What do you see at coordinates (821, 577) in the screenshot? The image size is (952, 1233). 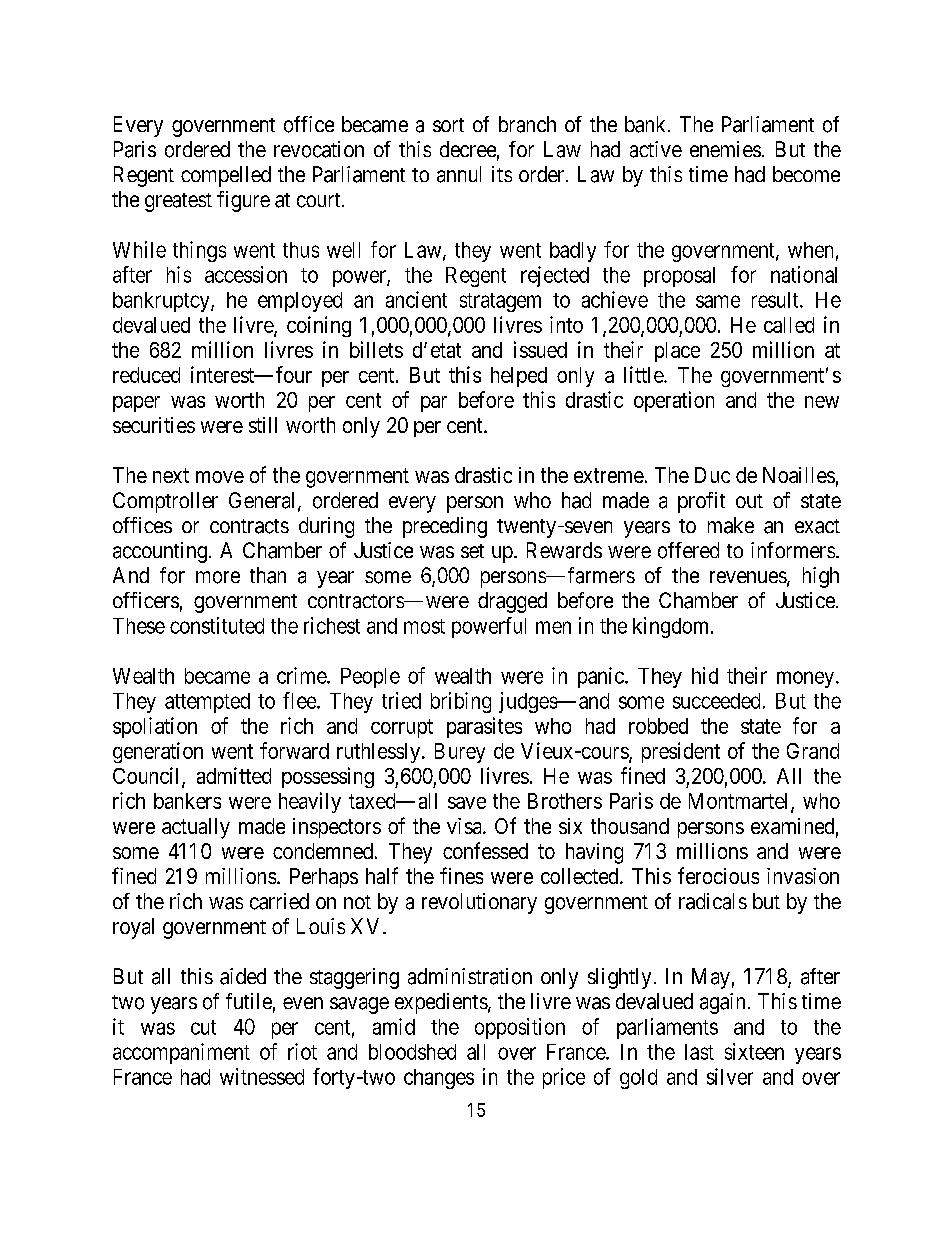 I see `high` at bounding box center [821, 577].
